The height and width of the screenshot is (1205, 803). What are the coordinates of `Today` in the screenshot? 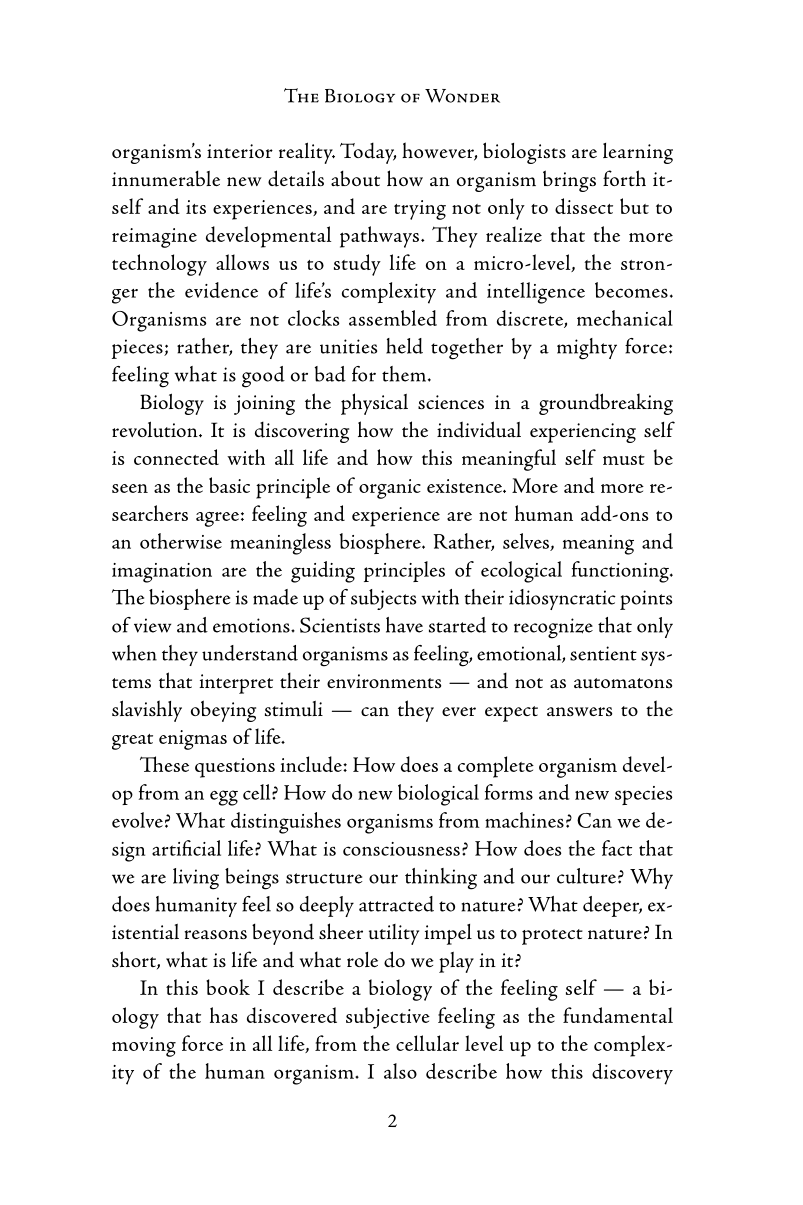 It's located at (368, 153).
